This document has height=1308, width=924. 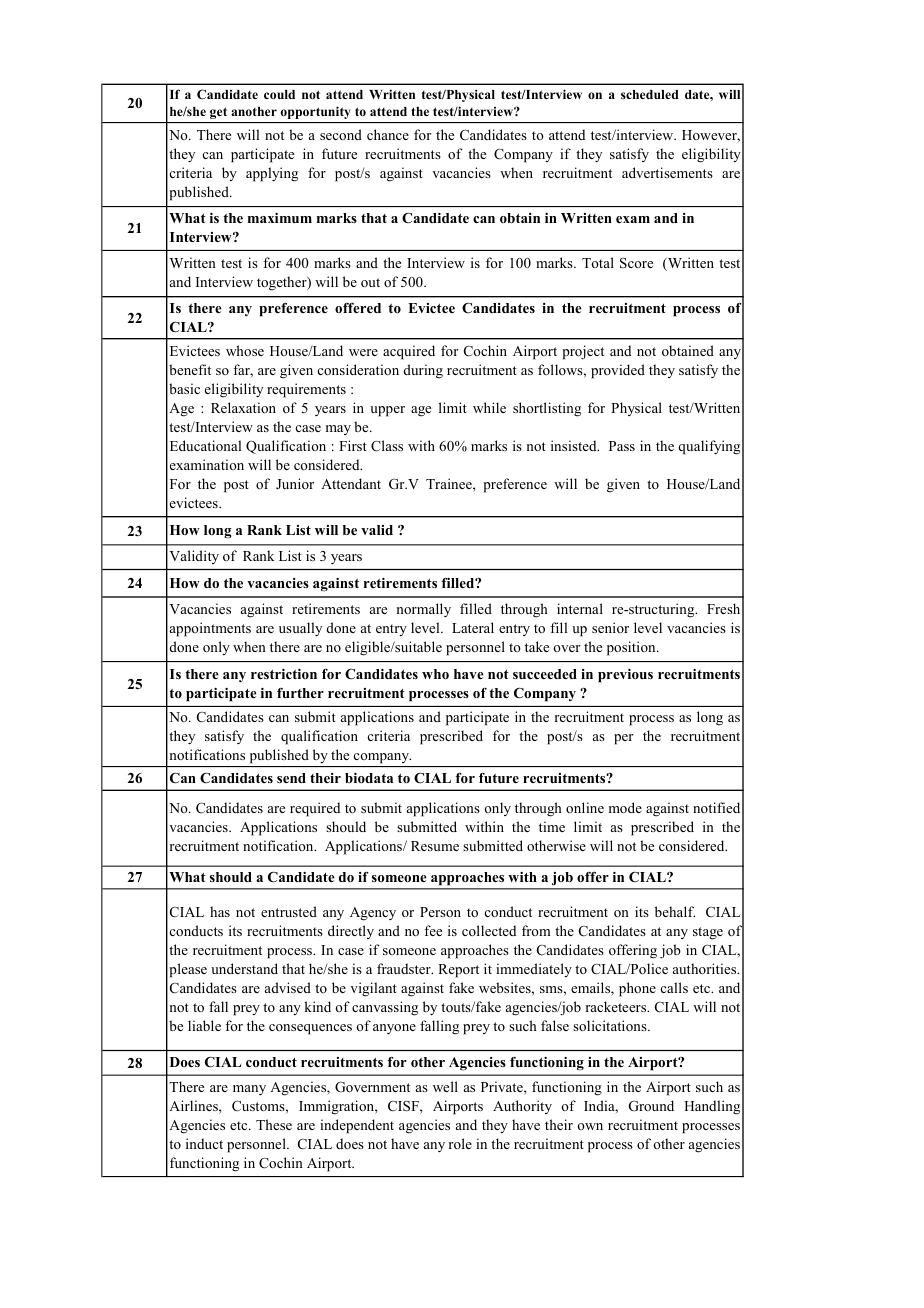 I want to click on mode, so click(x=625, y=807).
